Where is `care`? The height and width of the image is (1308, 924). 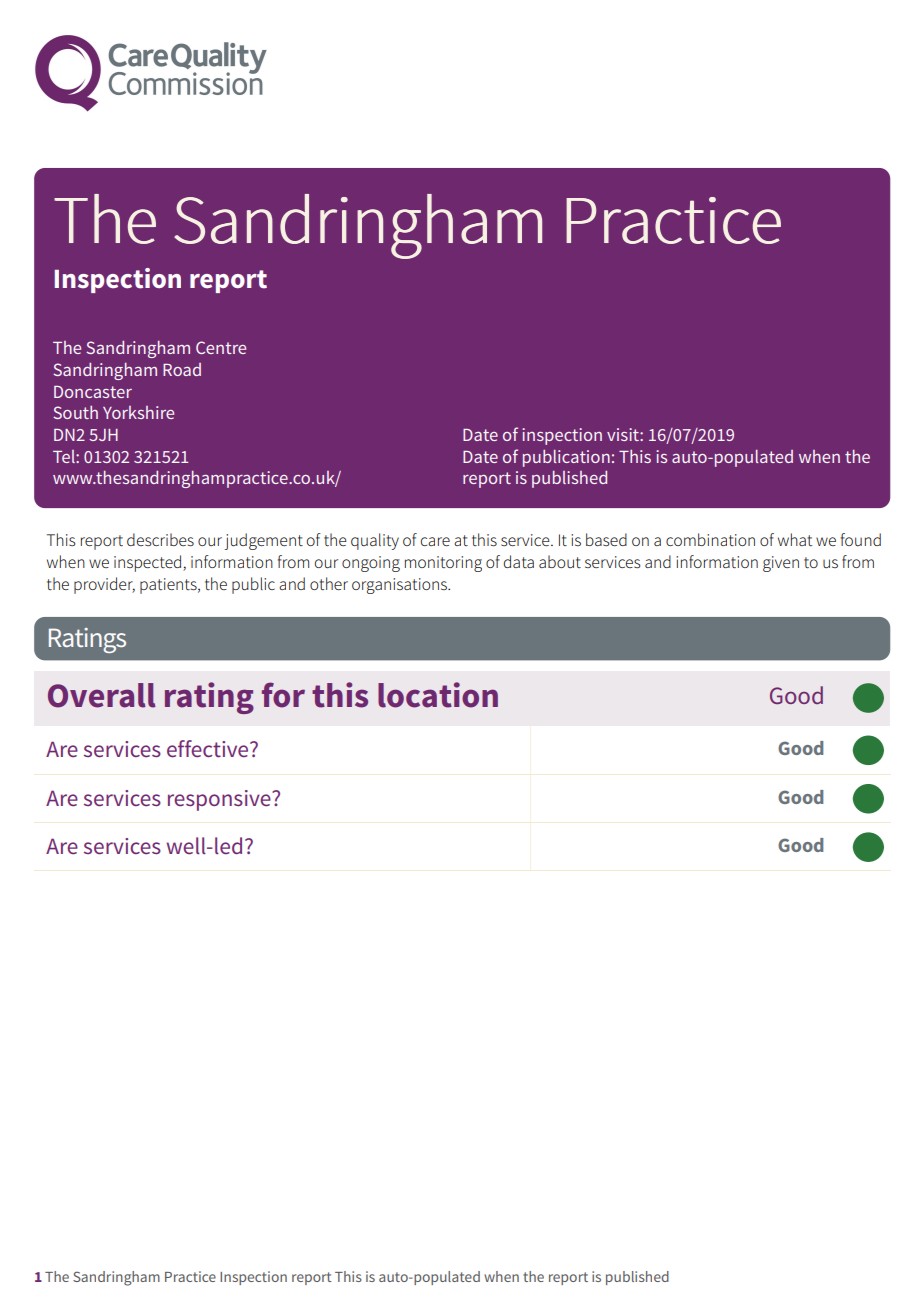
care is located at coordinates (435, 541).
